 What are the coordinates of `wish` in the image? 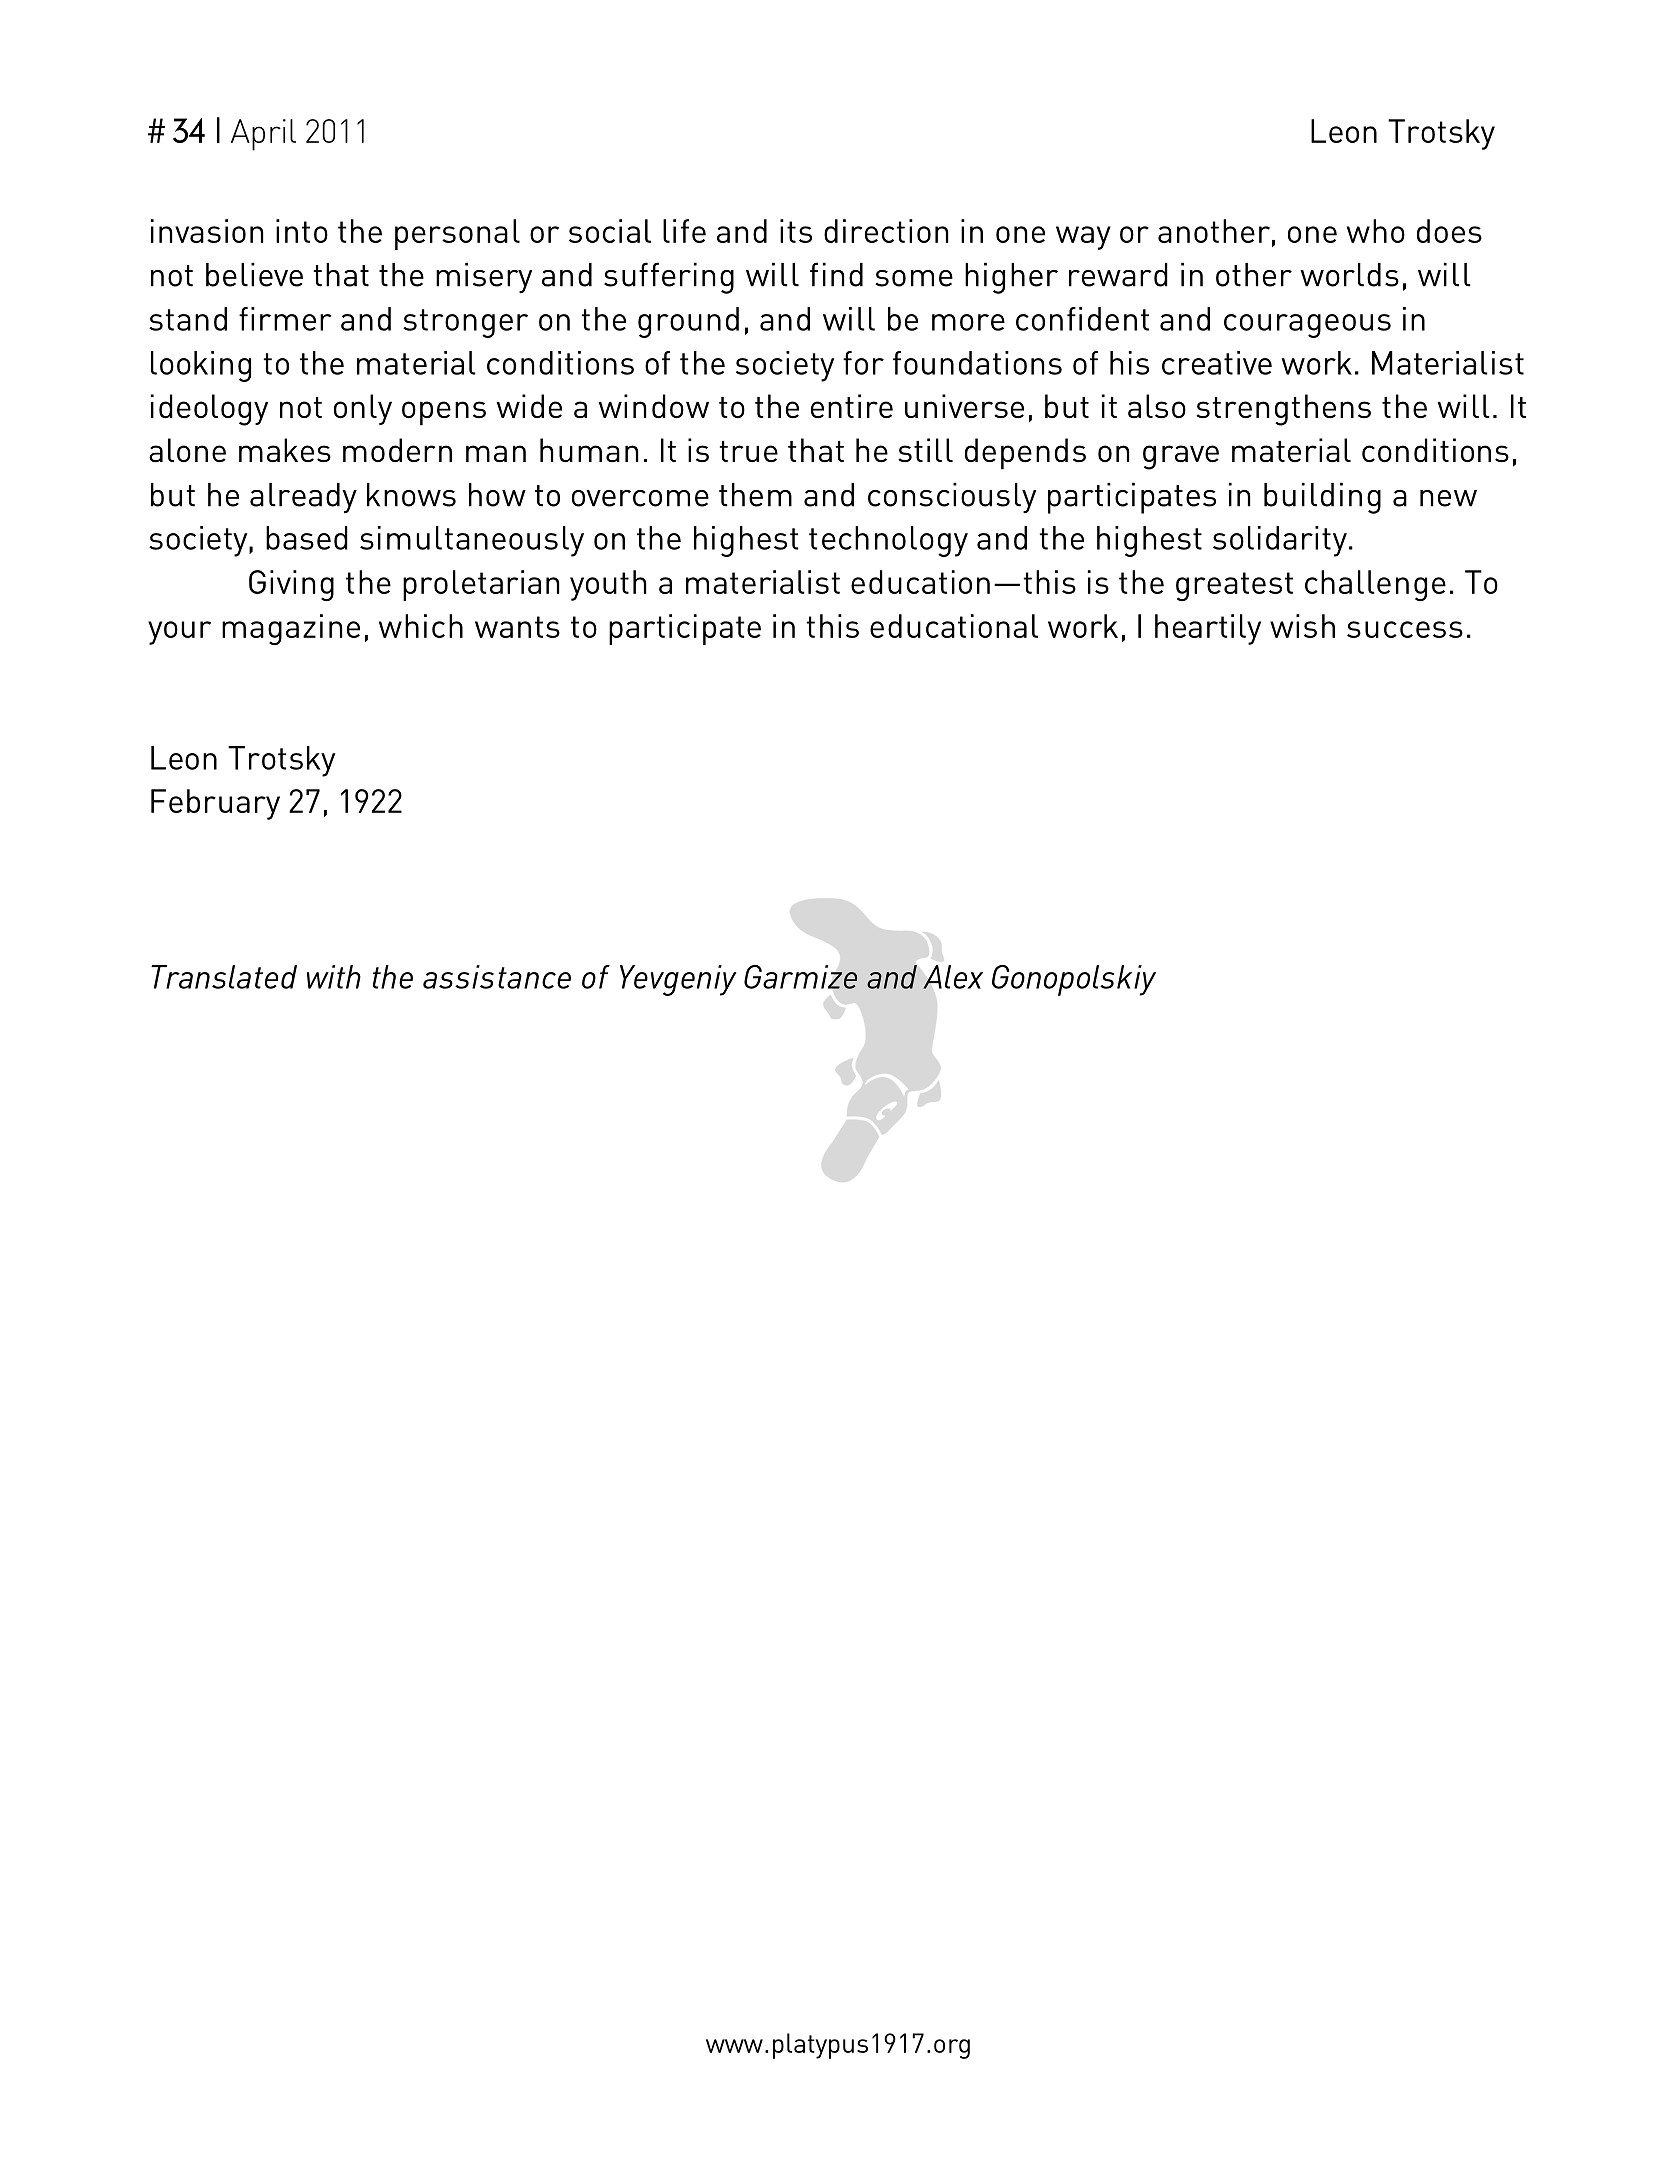 It's located at (1302, 626).
